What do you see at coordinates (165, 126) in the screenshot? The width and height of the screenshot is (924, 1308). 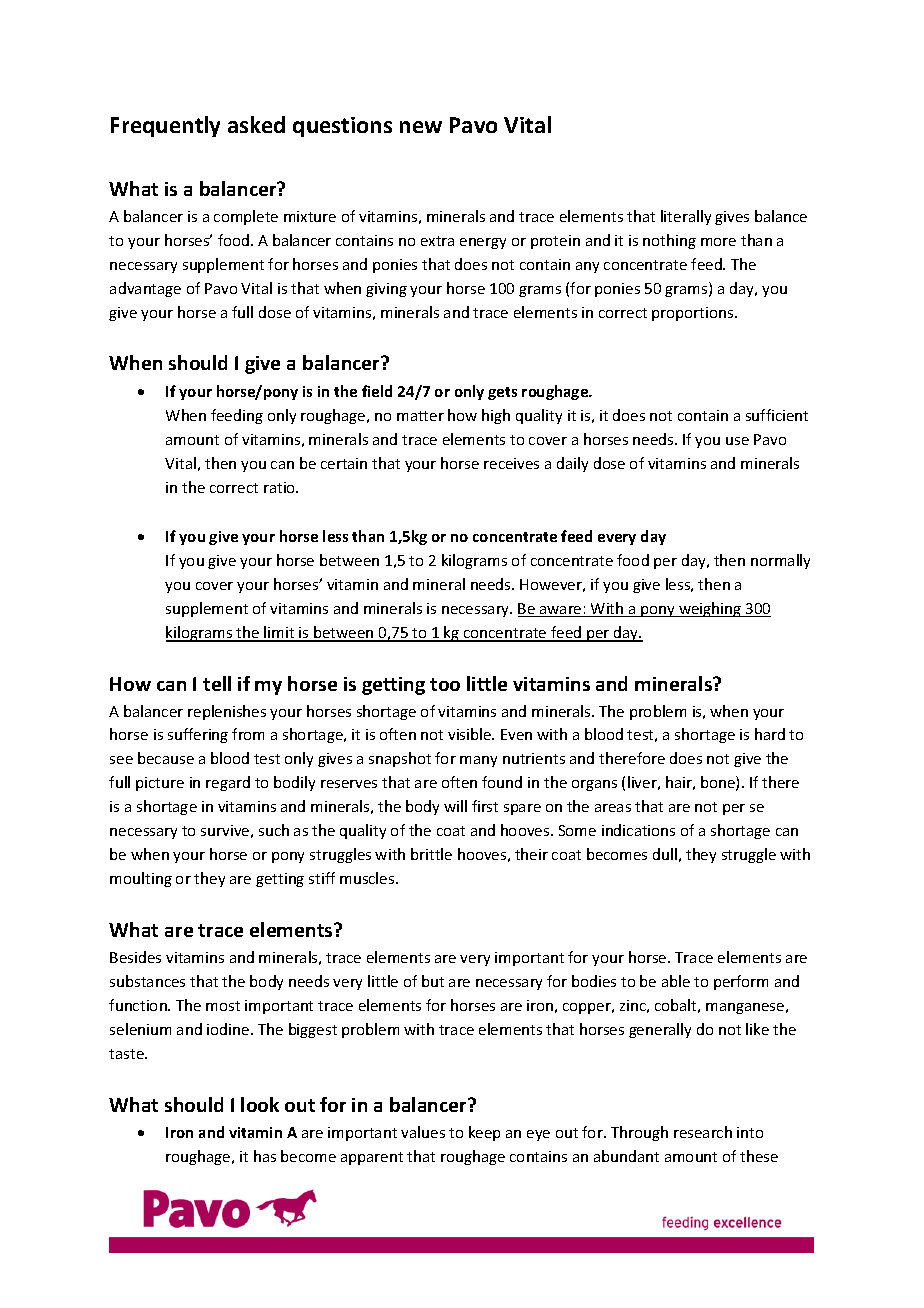 I see `Frequently` at bounding box center [165, 126].
